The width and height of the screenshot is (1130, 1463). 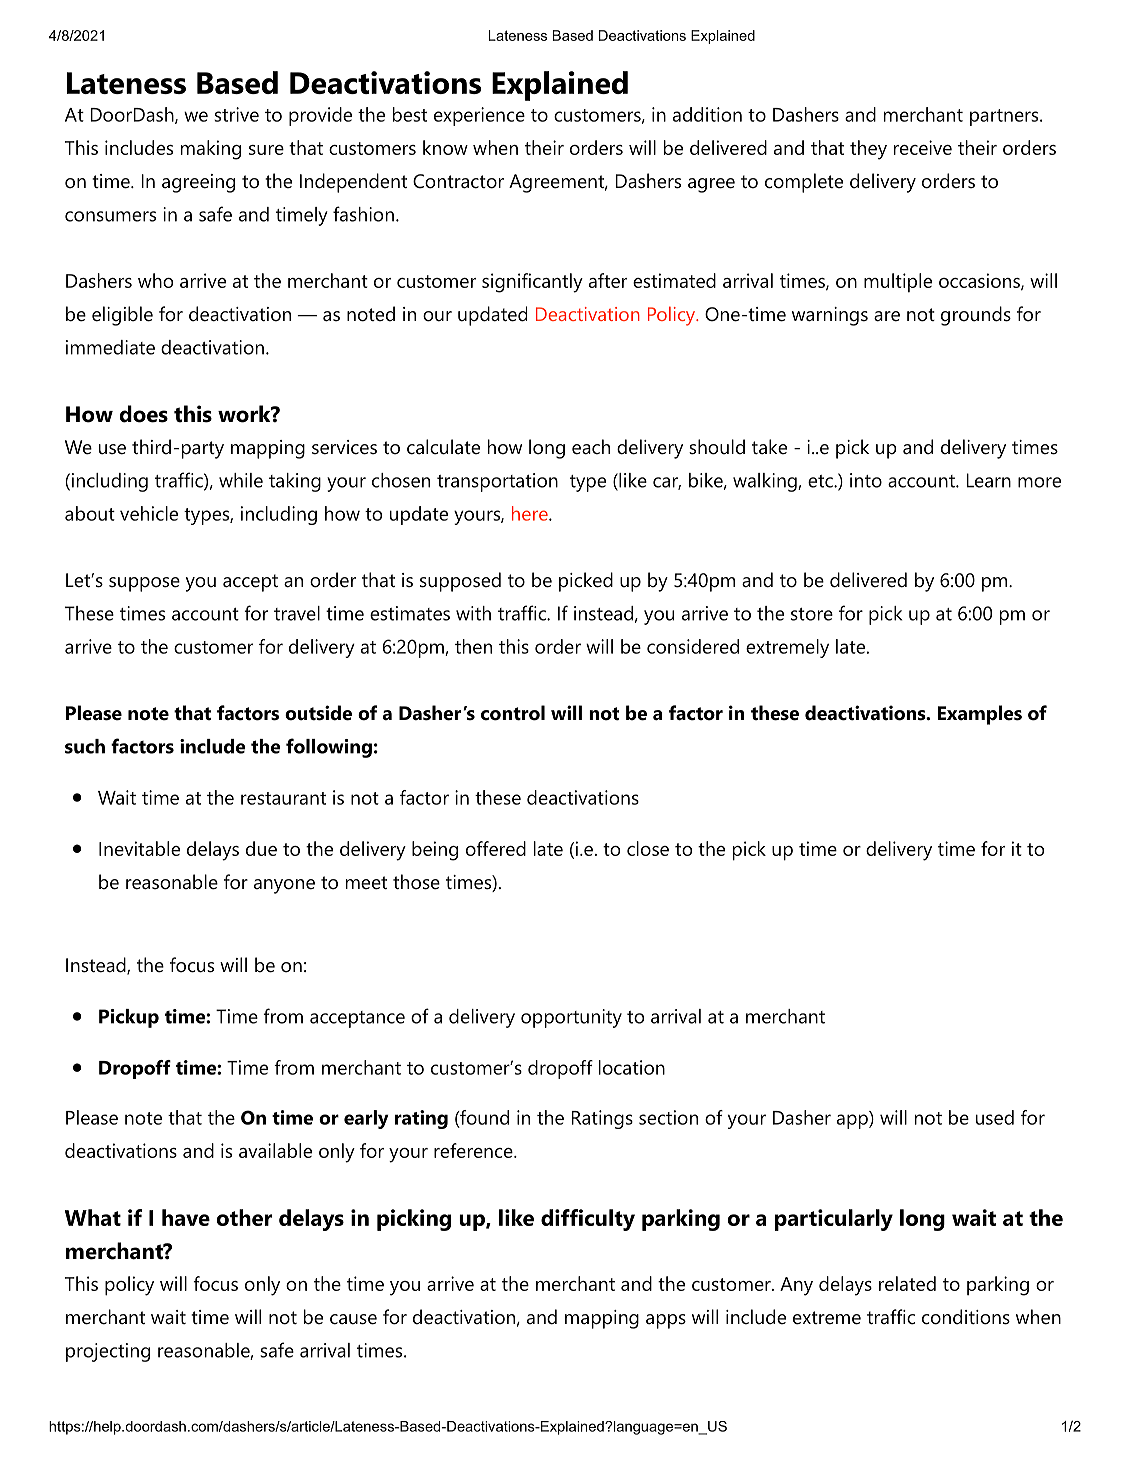 I want to click on conditions, so click(x=966, y=1317).
